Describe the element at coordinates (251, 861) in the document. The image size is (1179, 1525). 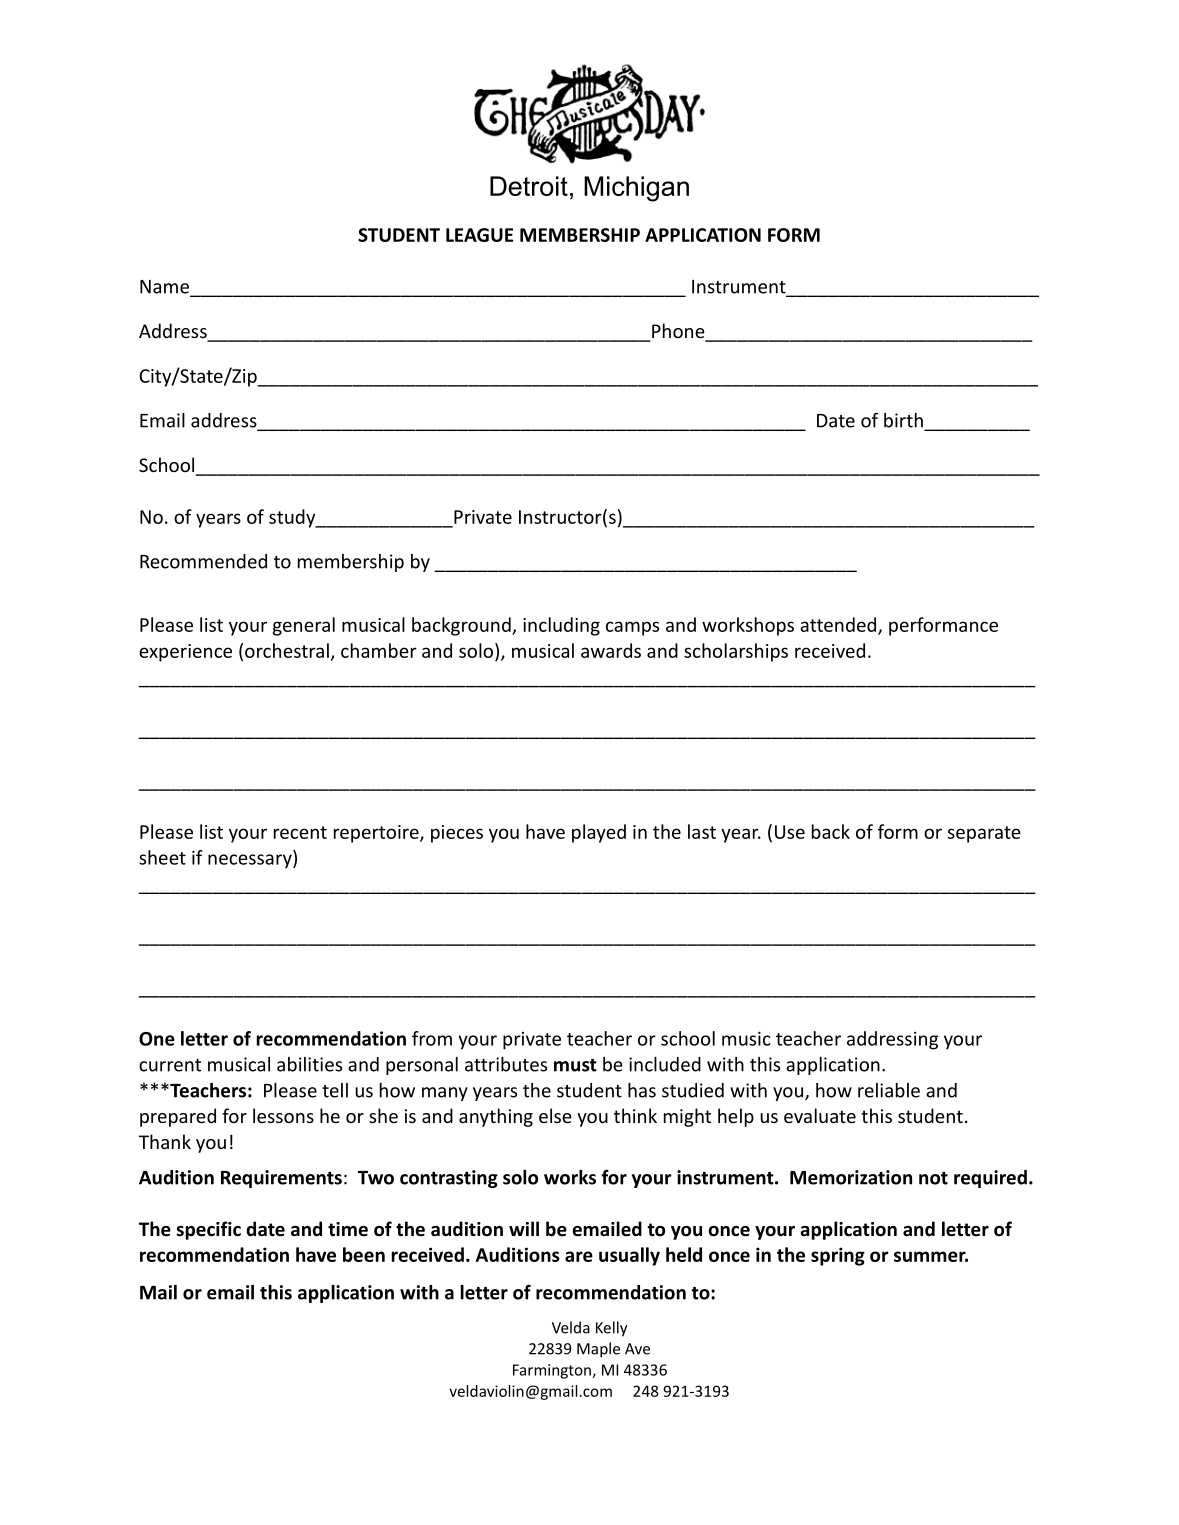
I see `necessary` at that location.
